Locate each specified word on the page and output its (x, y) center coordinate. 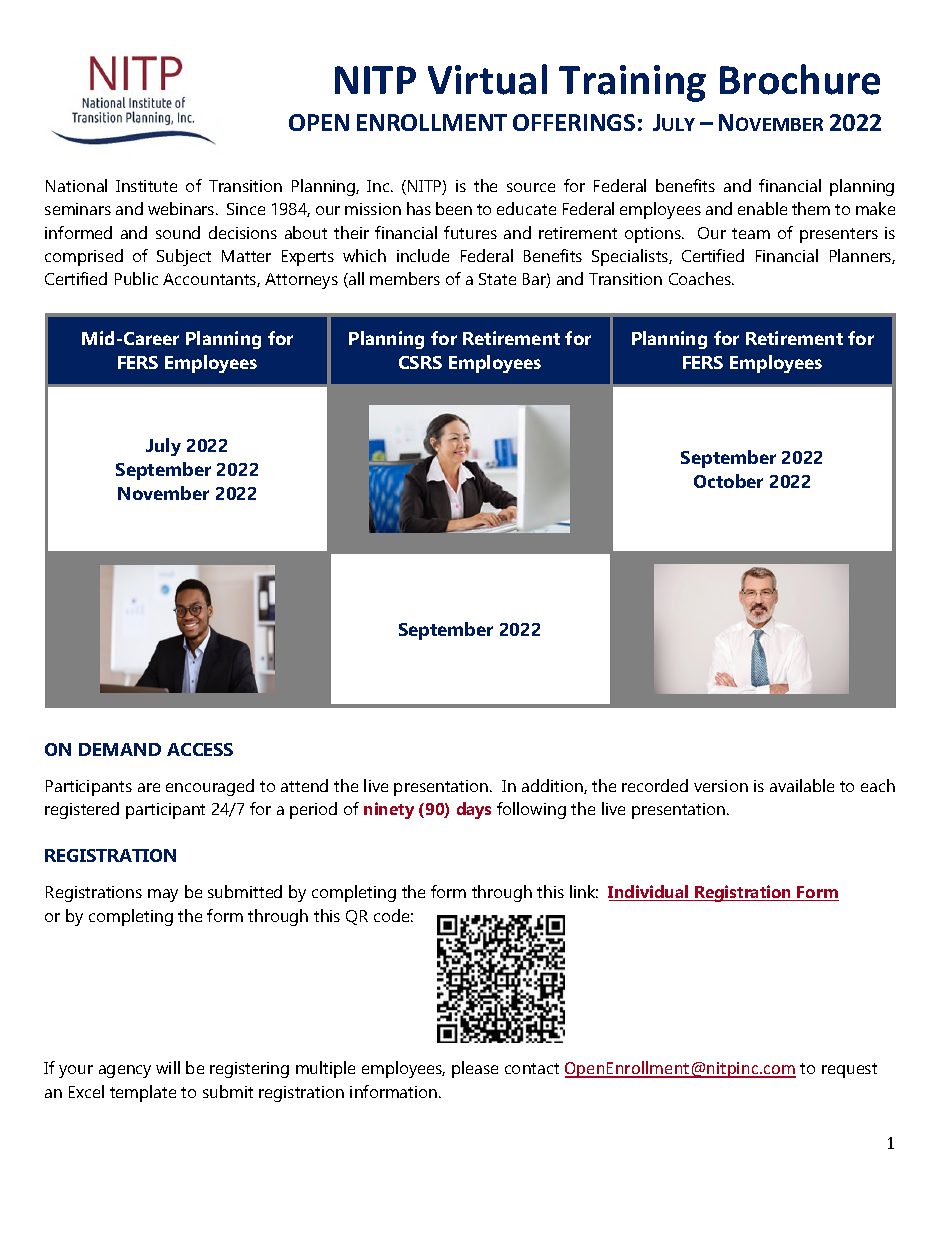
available (802, 785)
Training (632, 83)
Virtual (487, 79)
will (168, 1067)
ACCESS (200, 749)
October (728, 481)
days (474, 810)
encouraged (210, 787)
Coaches (701, 278)
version (721, 786)
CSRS (420, 362)
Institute (146, 186)
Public (136, 278)
